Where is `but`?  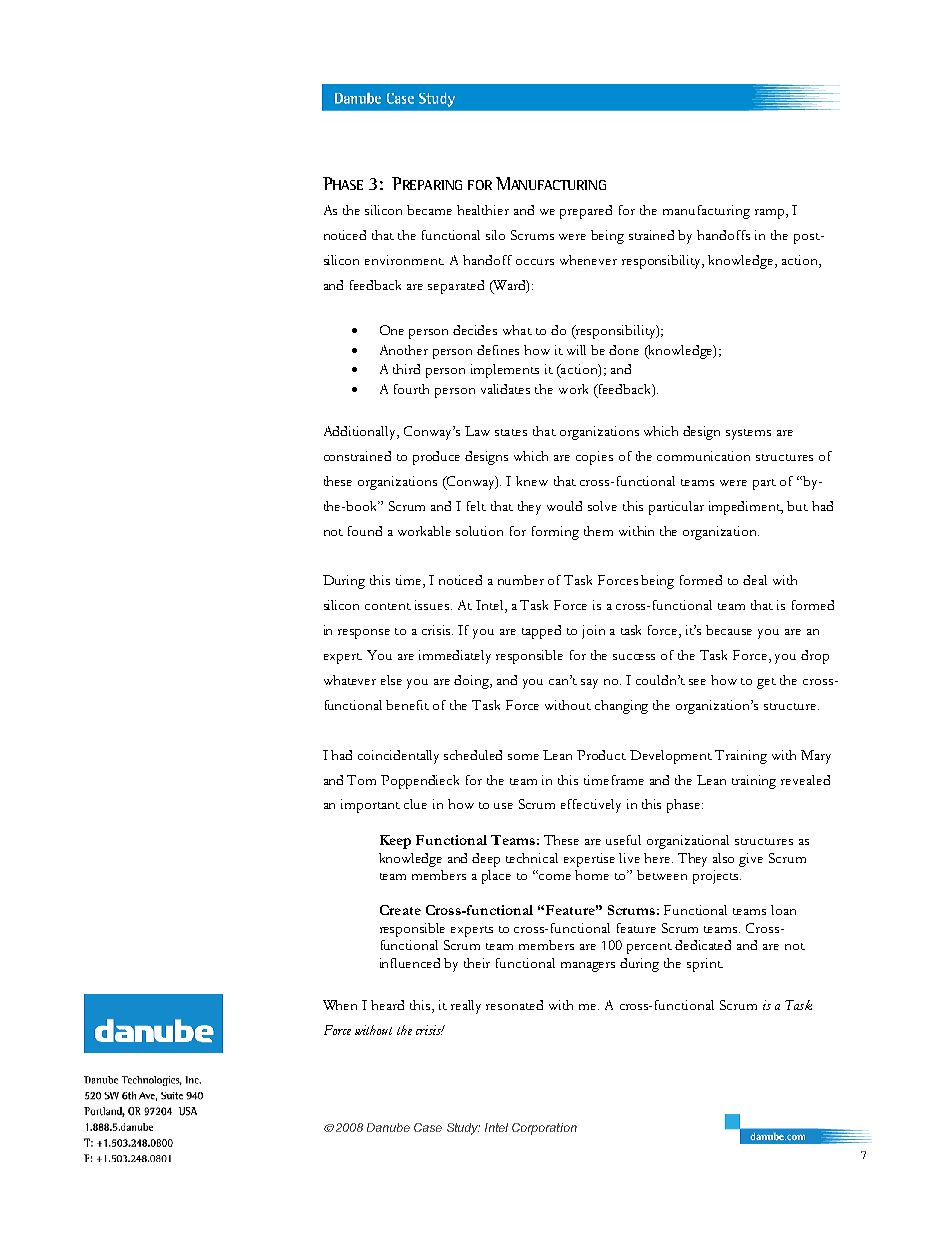 but is located at coordinates (797, 506).
